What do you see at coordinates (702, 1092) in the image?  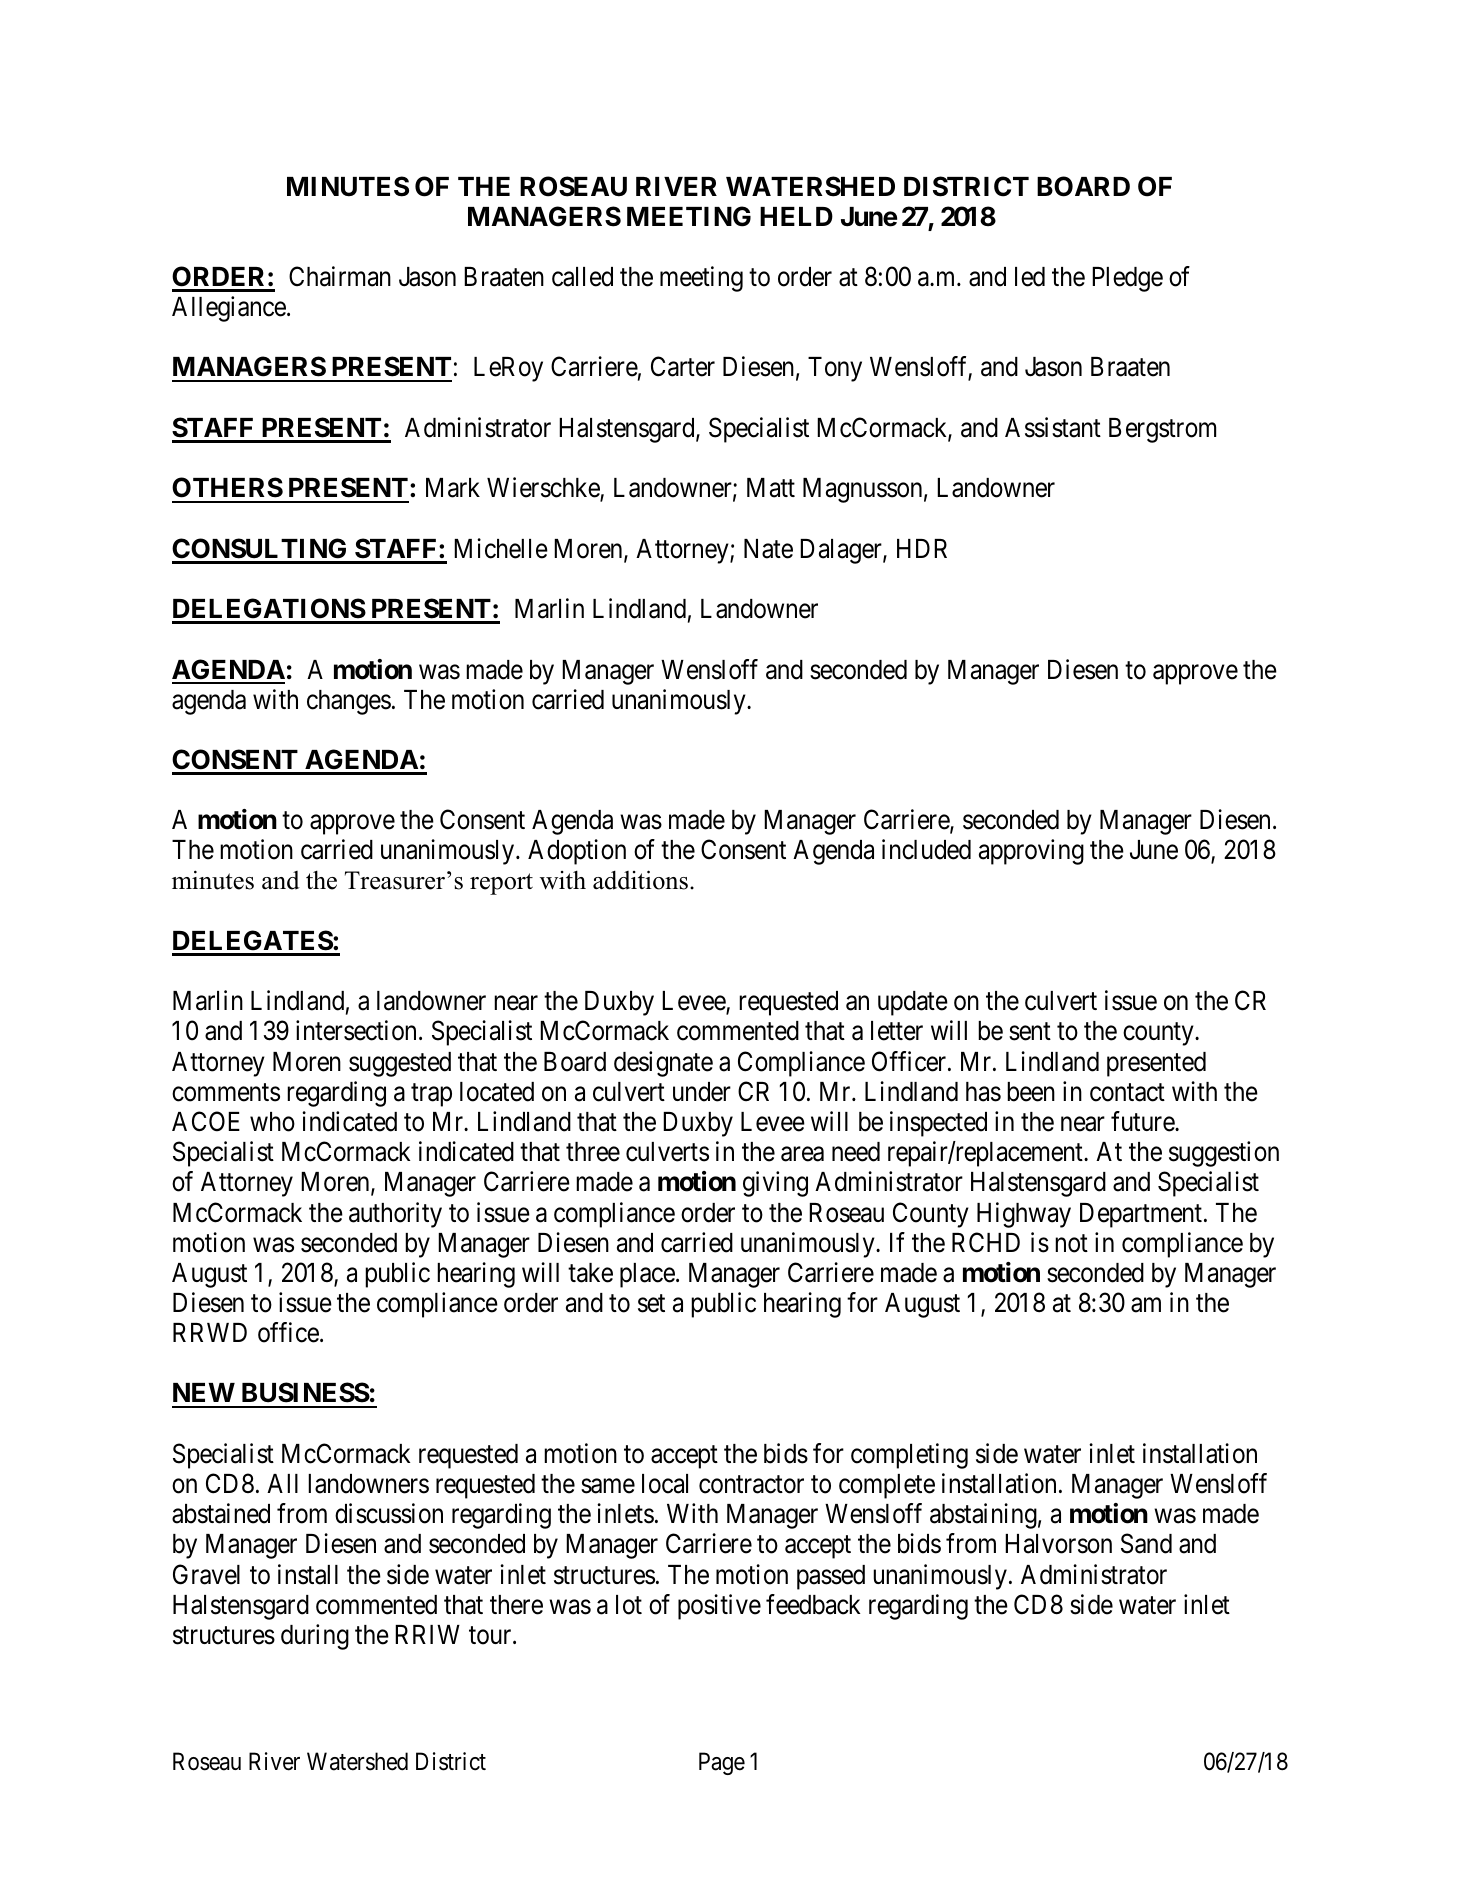 I see `under` at bounding box center [702, 1092].
